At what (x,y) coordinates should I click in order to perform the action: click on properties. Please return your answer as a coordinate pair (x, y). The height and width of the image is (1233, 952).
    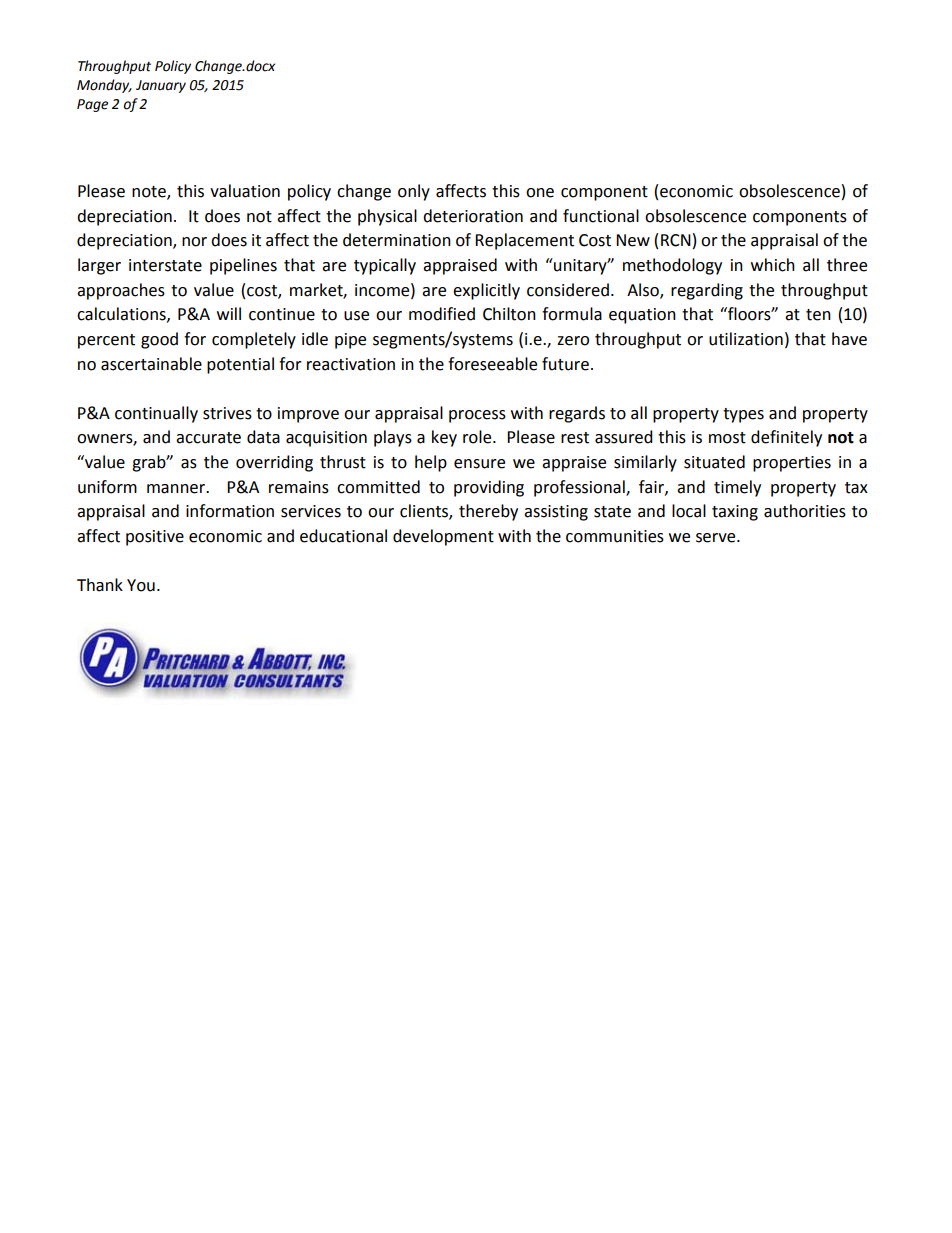
    Looking at the image, I should click on (792, 464).
